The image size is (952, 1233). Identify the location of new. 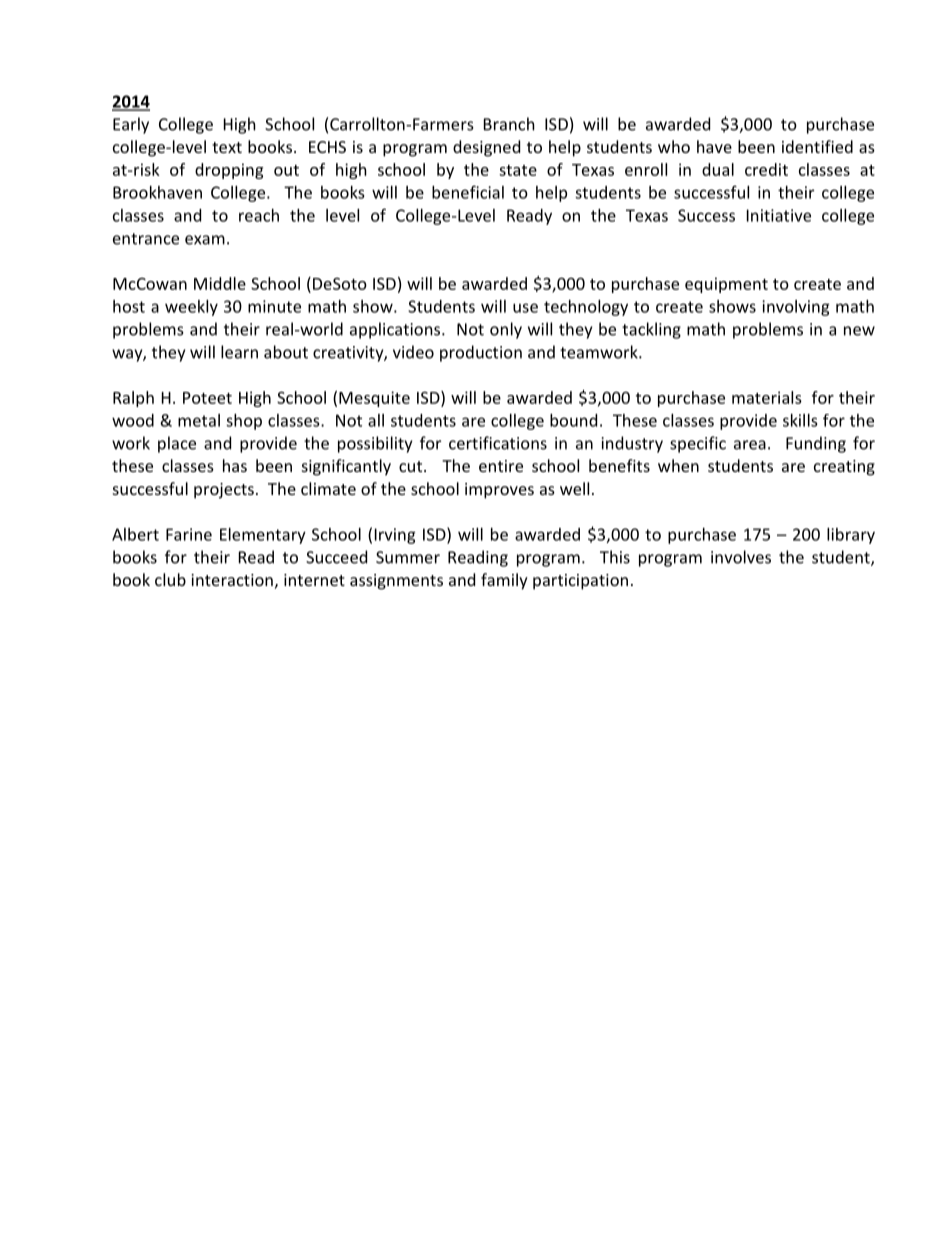
(859, 331).
